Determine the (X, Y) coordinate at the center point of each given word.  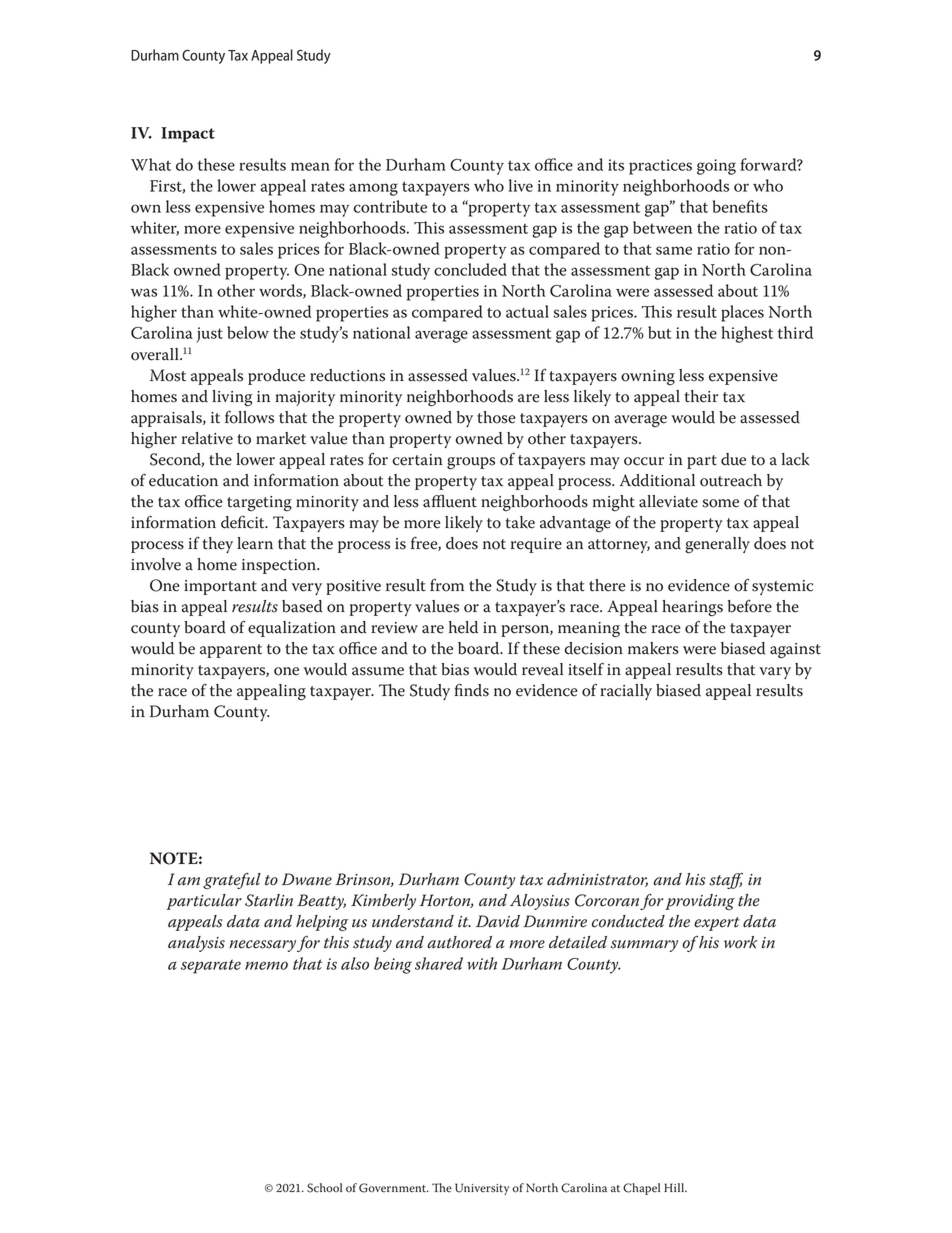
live (521, 185)
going (716, 167)
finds (471, 690)
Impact (188, 135)
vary (775, 673)
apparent (231, 651)
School (324, 1188)
